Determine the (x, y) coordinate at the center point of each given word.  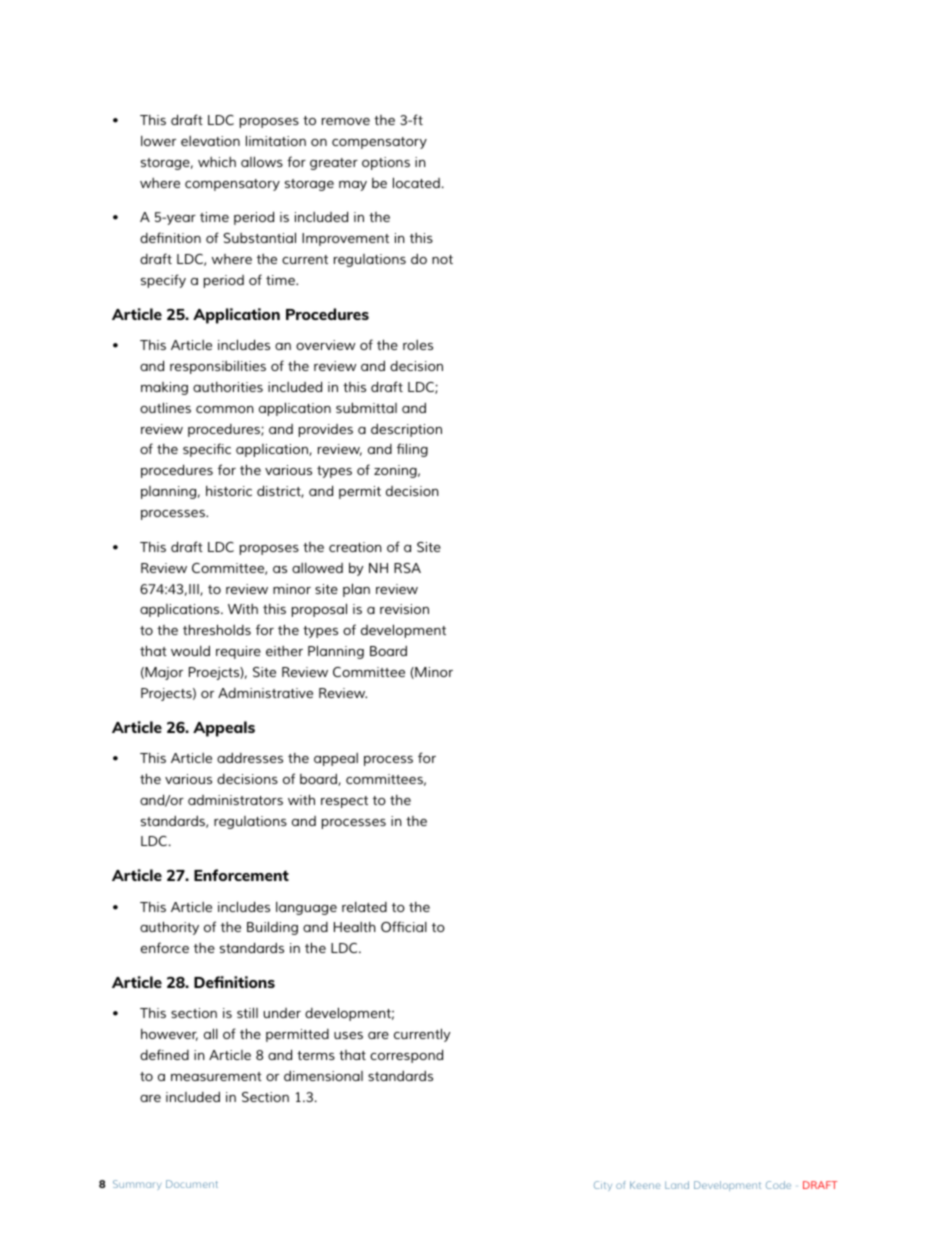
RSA (407, 568)
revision (404, 609)
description (406, 430)
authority (169, 928)
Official (404, 926)
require (238, 652)
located (416, 182)
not (442, 259)
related (364, 907)
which (217, 162)
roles (418, 345)
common (225, 409)
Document (192, 1184)
